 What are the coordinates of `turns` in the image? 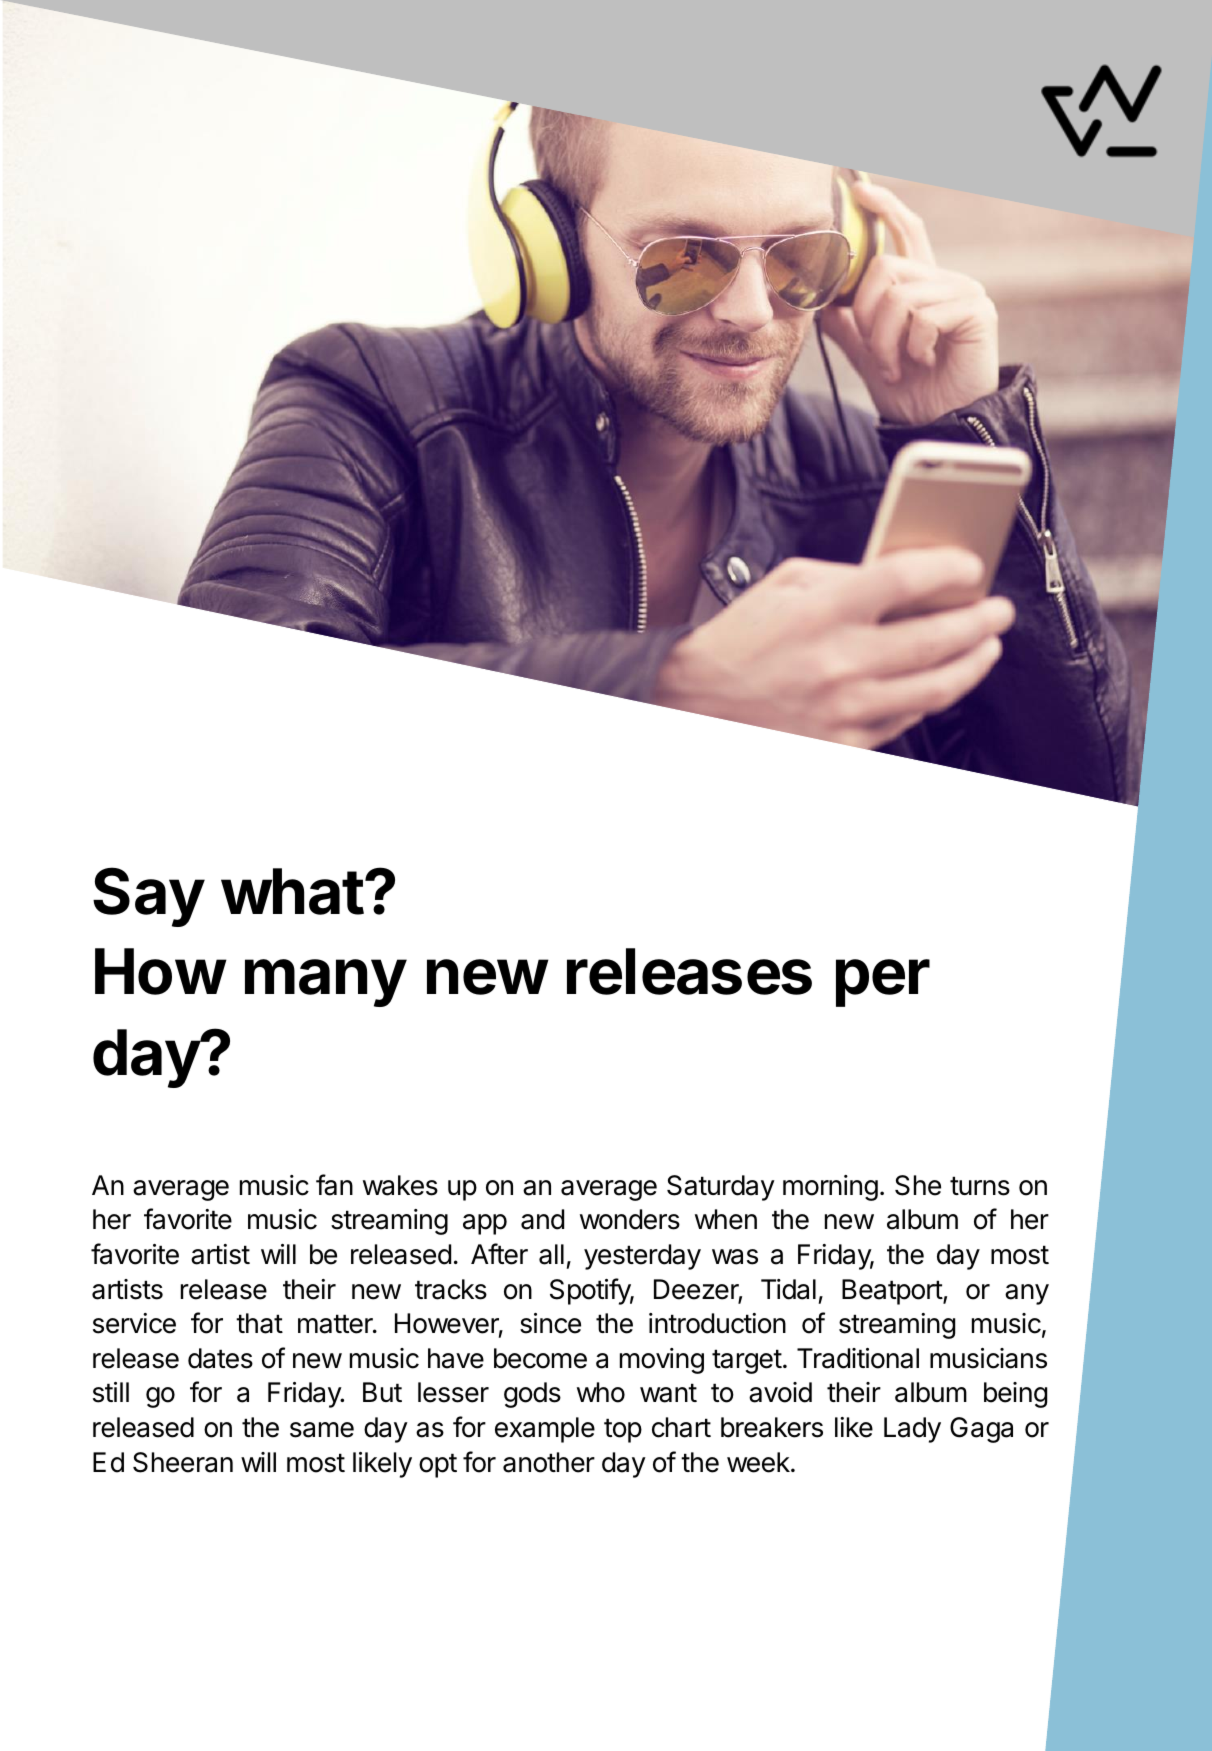 It's located at (980, 1186).
